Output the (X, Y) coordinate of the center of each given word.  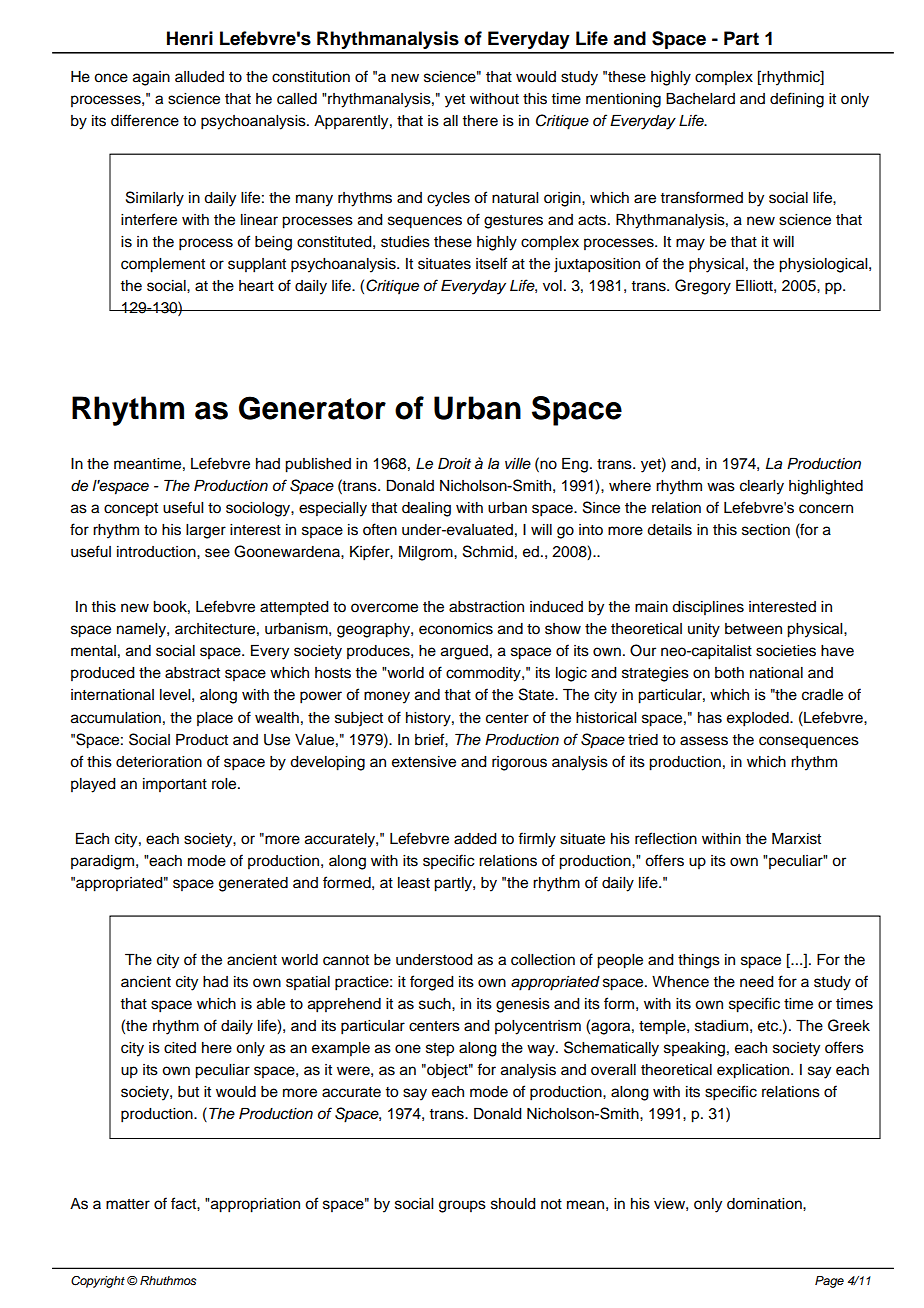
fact (184, 1203)
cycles (448, 199)
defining (797, 100)
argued (464, 652)
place (215, 719)
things (699, 961)
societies (786, 651)
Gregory (703, 287)
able (271, 1004)
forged (432, 983)
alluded (199, 77)
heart (256, 286)
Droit (454, 463)
